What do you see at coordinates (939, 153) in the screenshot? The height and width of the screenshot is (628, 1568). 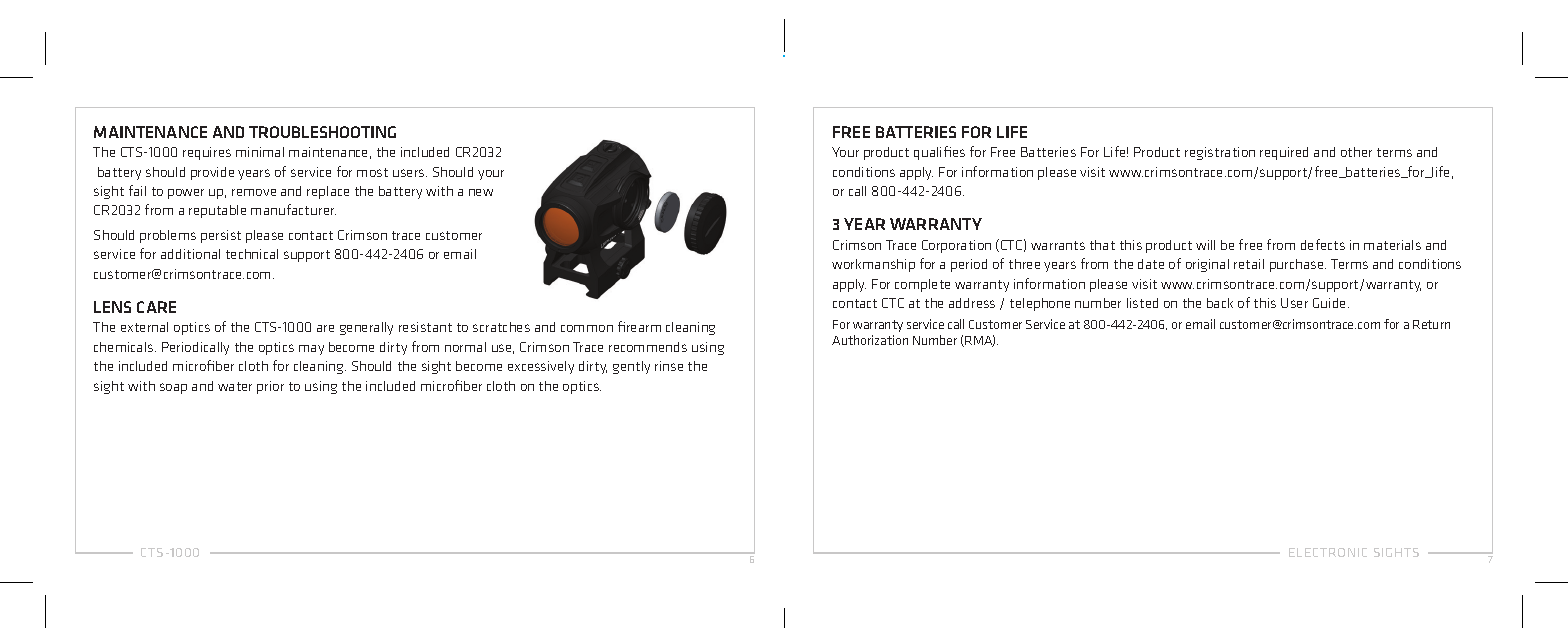 I see `qualifies` at bounding box center [939, 153].
